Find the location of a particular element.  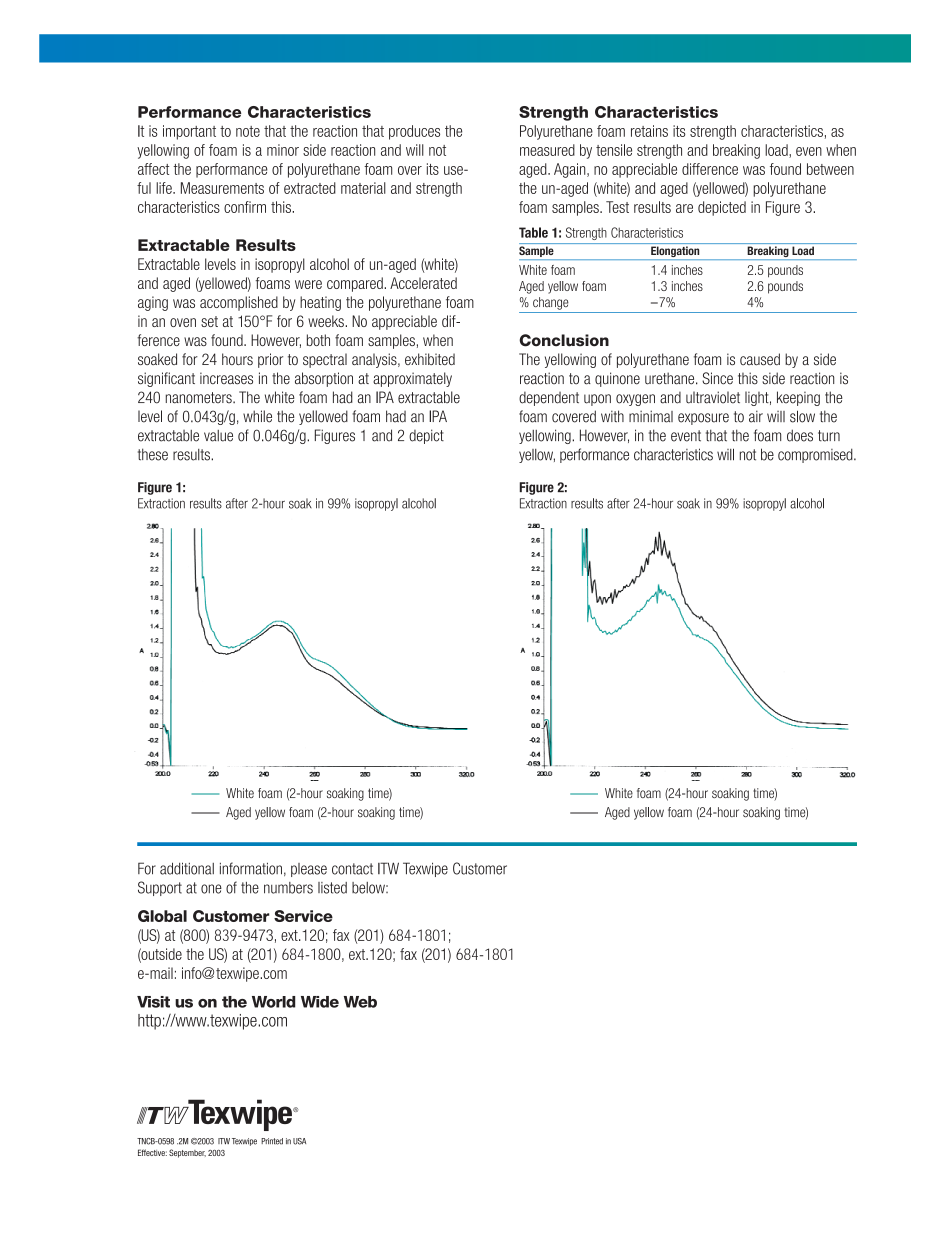

air is located at coordinates (756, 416).
